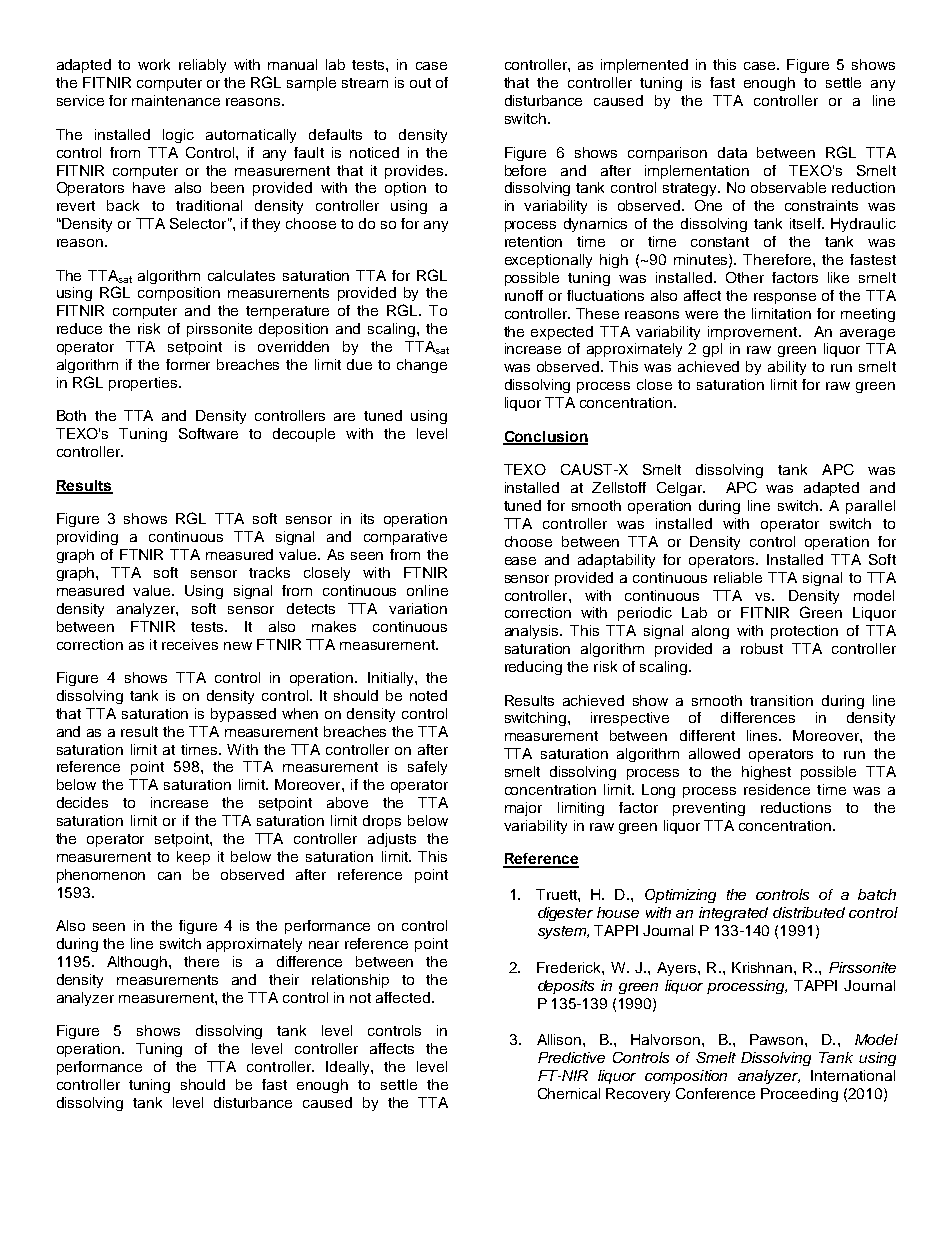 The width and height of the image is (952, 1233). What do you see at coordinates (422, 366) in the image?
I see `change` at bounding box center [422, 366].
